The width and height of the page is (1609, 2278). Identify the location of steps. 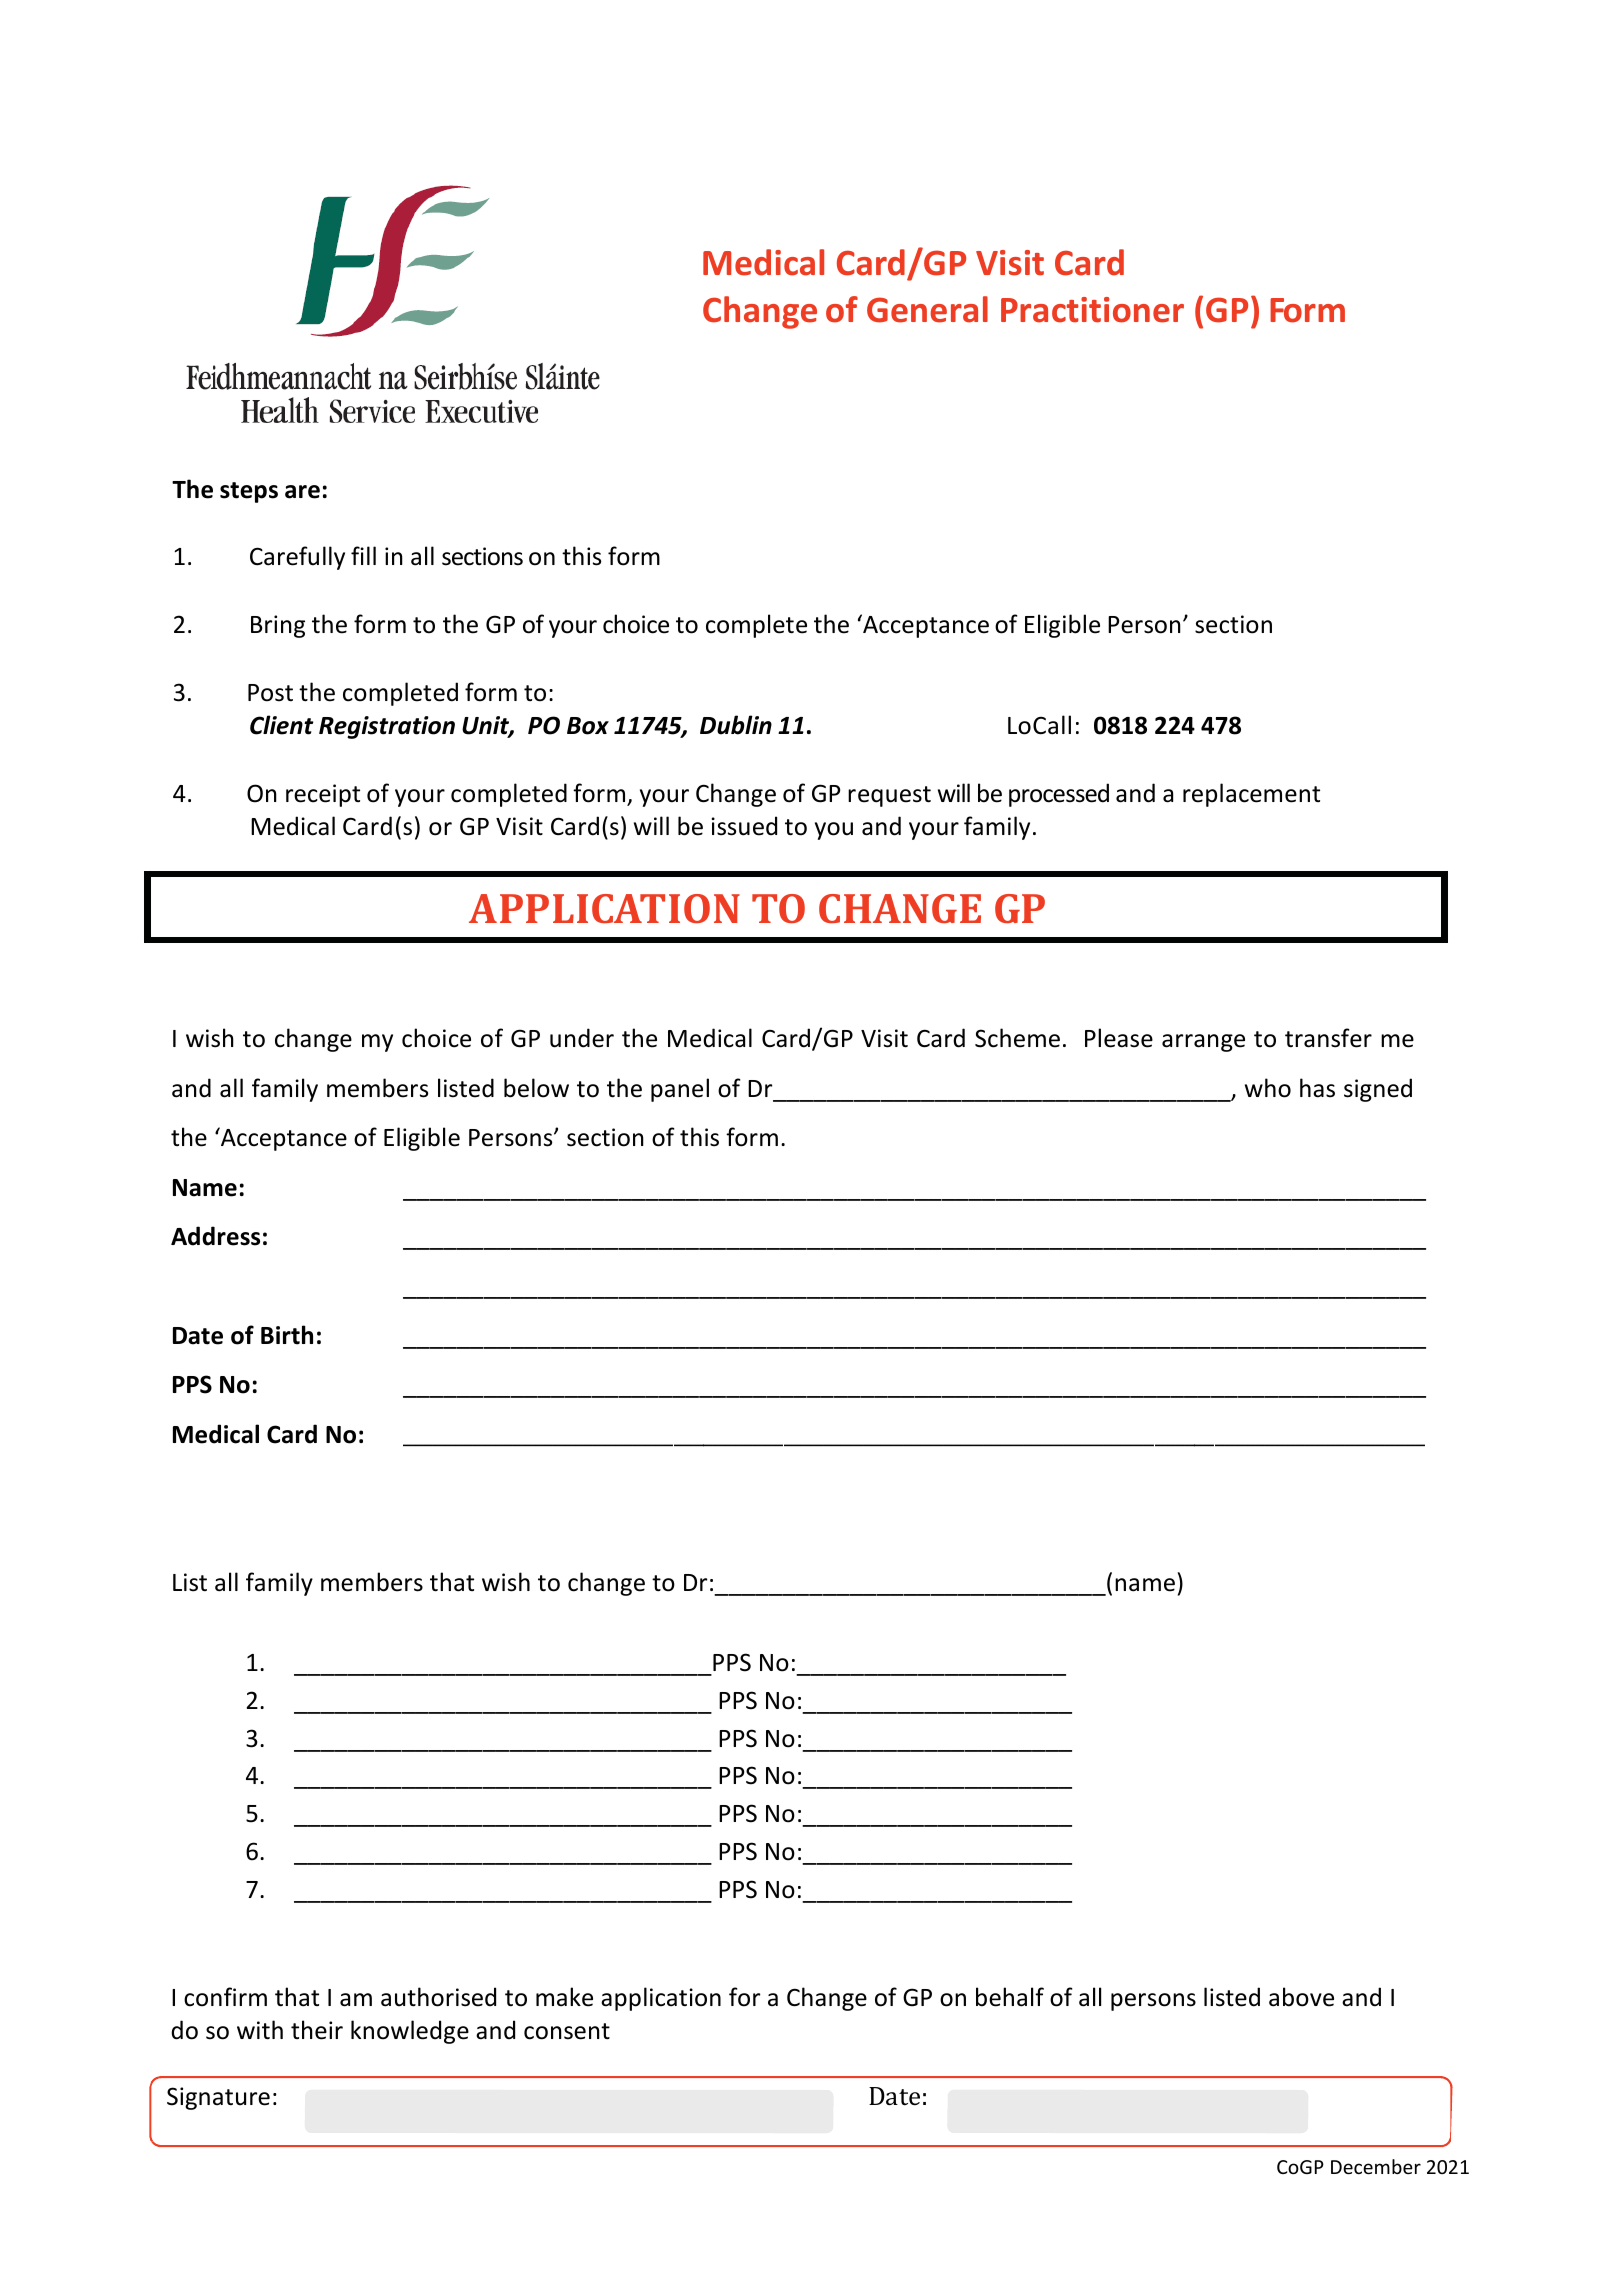
(249, 492).
